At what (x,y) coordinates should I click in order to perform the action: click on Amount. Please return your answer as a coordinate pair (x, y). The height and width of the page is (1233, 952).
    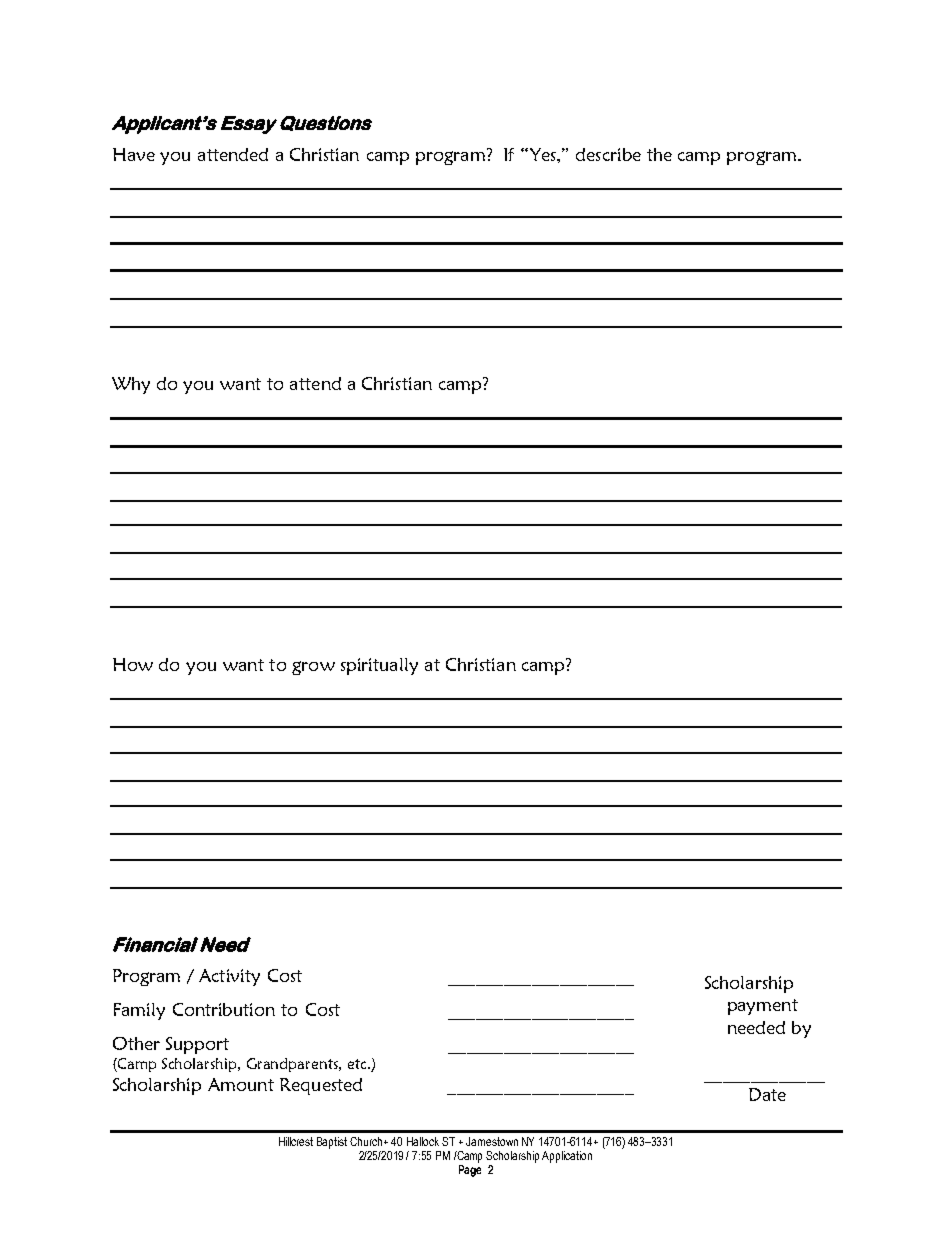
    Looking at the image, I should click on (241, 1084).
